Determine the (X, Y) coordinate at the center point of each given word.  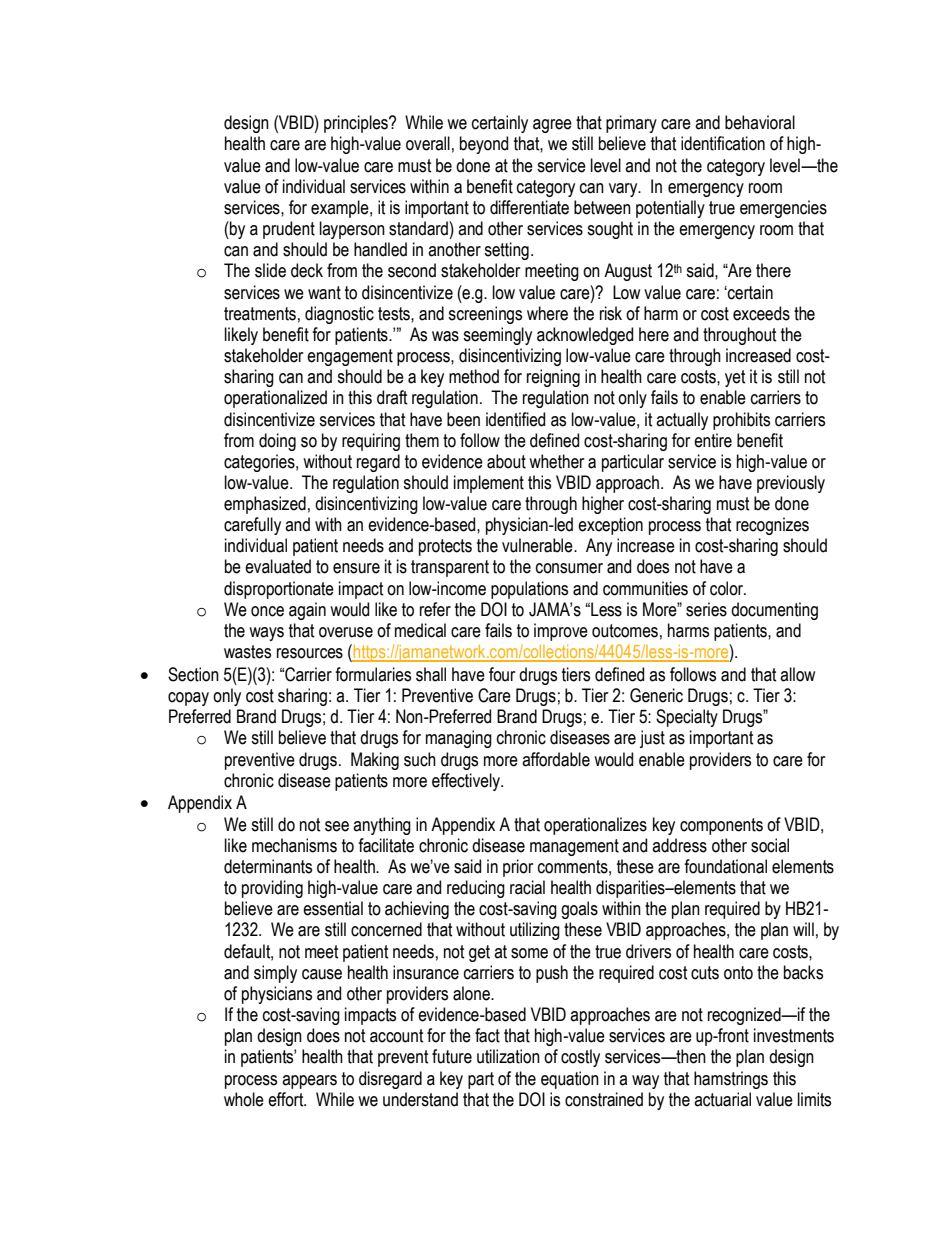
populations (529, 590)
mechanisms (294, 845)
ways (266, 634)
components (721, 826)
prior (518, 868)
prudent (289, 230)
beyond (484, 145)
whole (244, 1099)
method (474, 376)
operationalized (275, 399)
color (728, 588)
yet (735, 378)
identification (723, 143)
